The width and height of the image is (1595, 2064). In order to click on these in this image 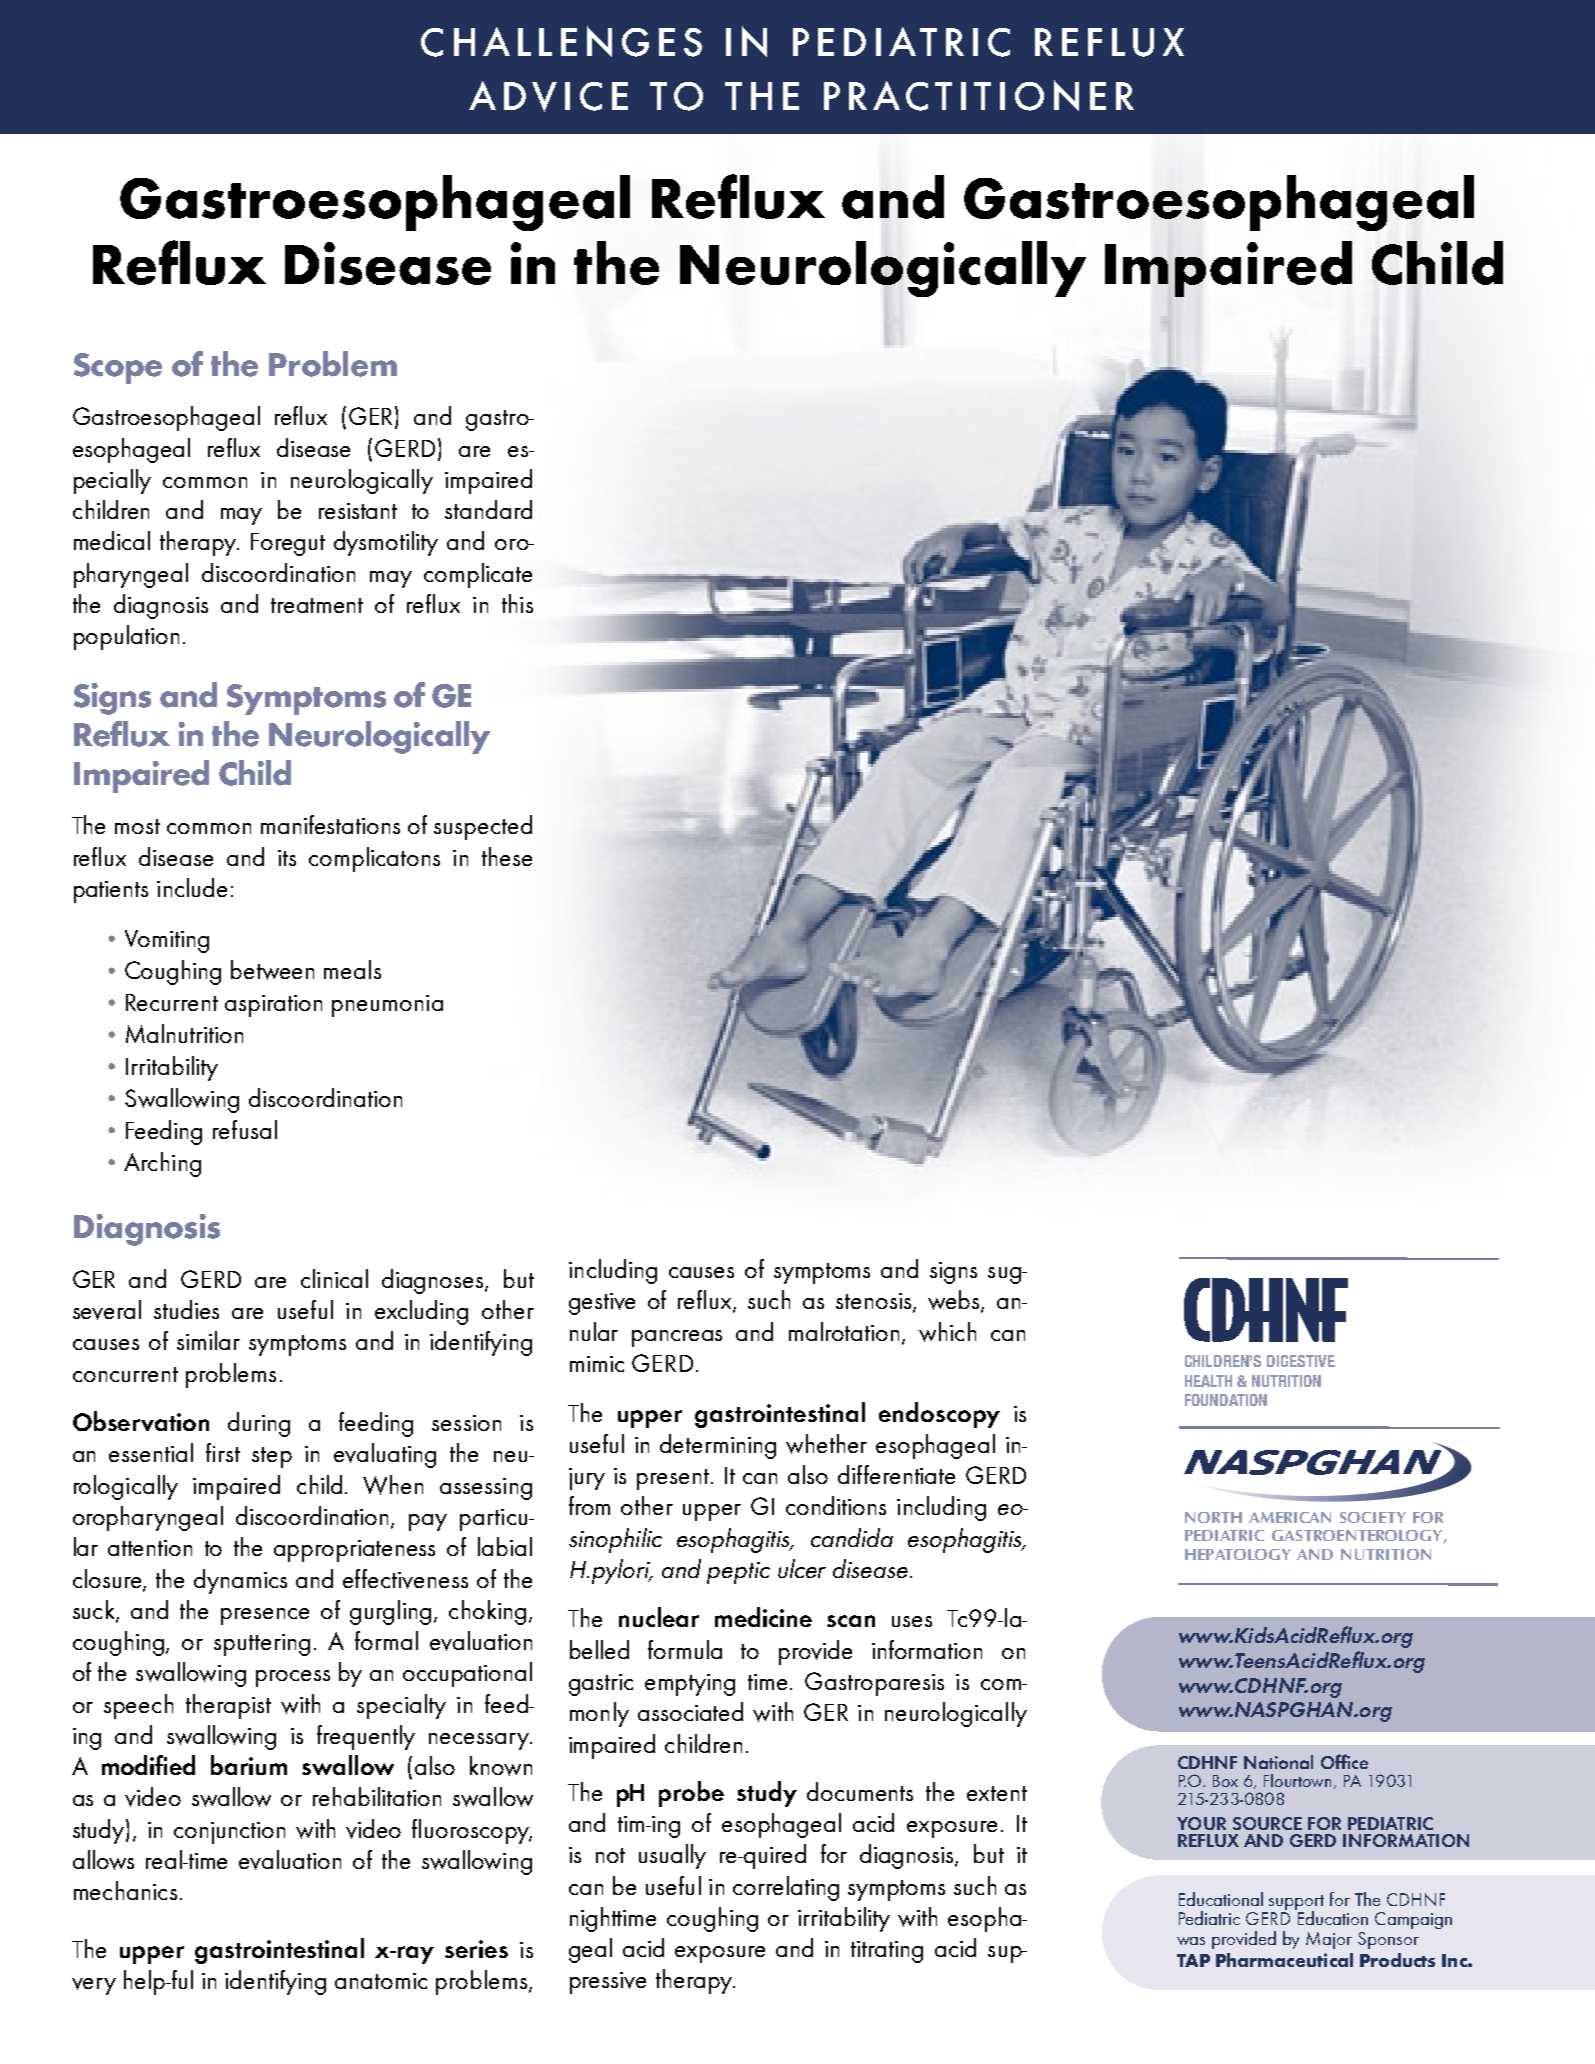, I will do `click(507, 856)`.
